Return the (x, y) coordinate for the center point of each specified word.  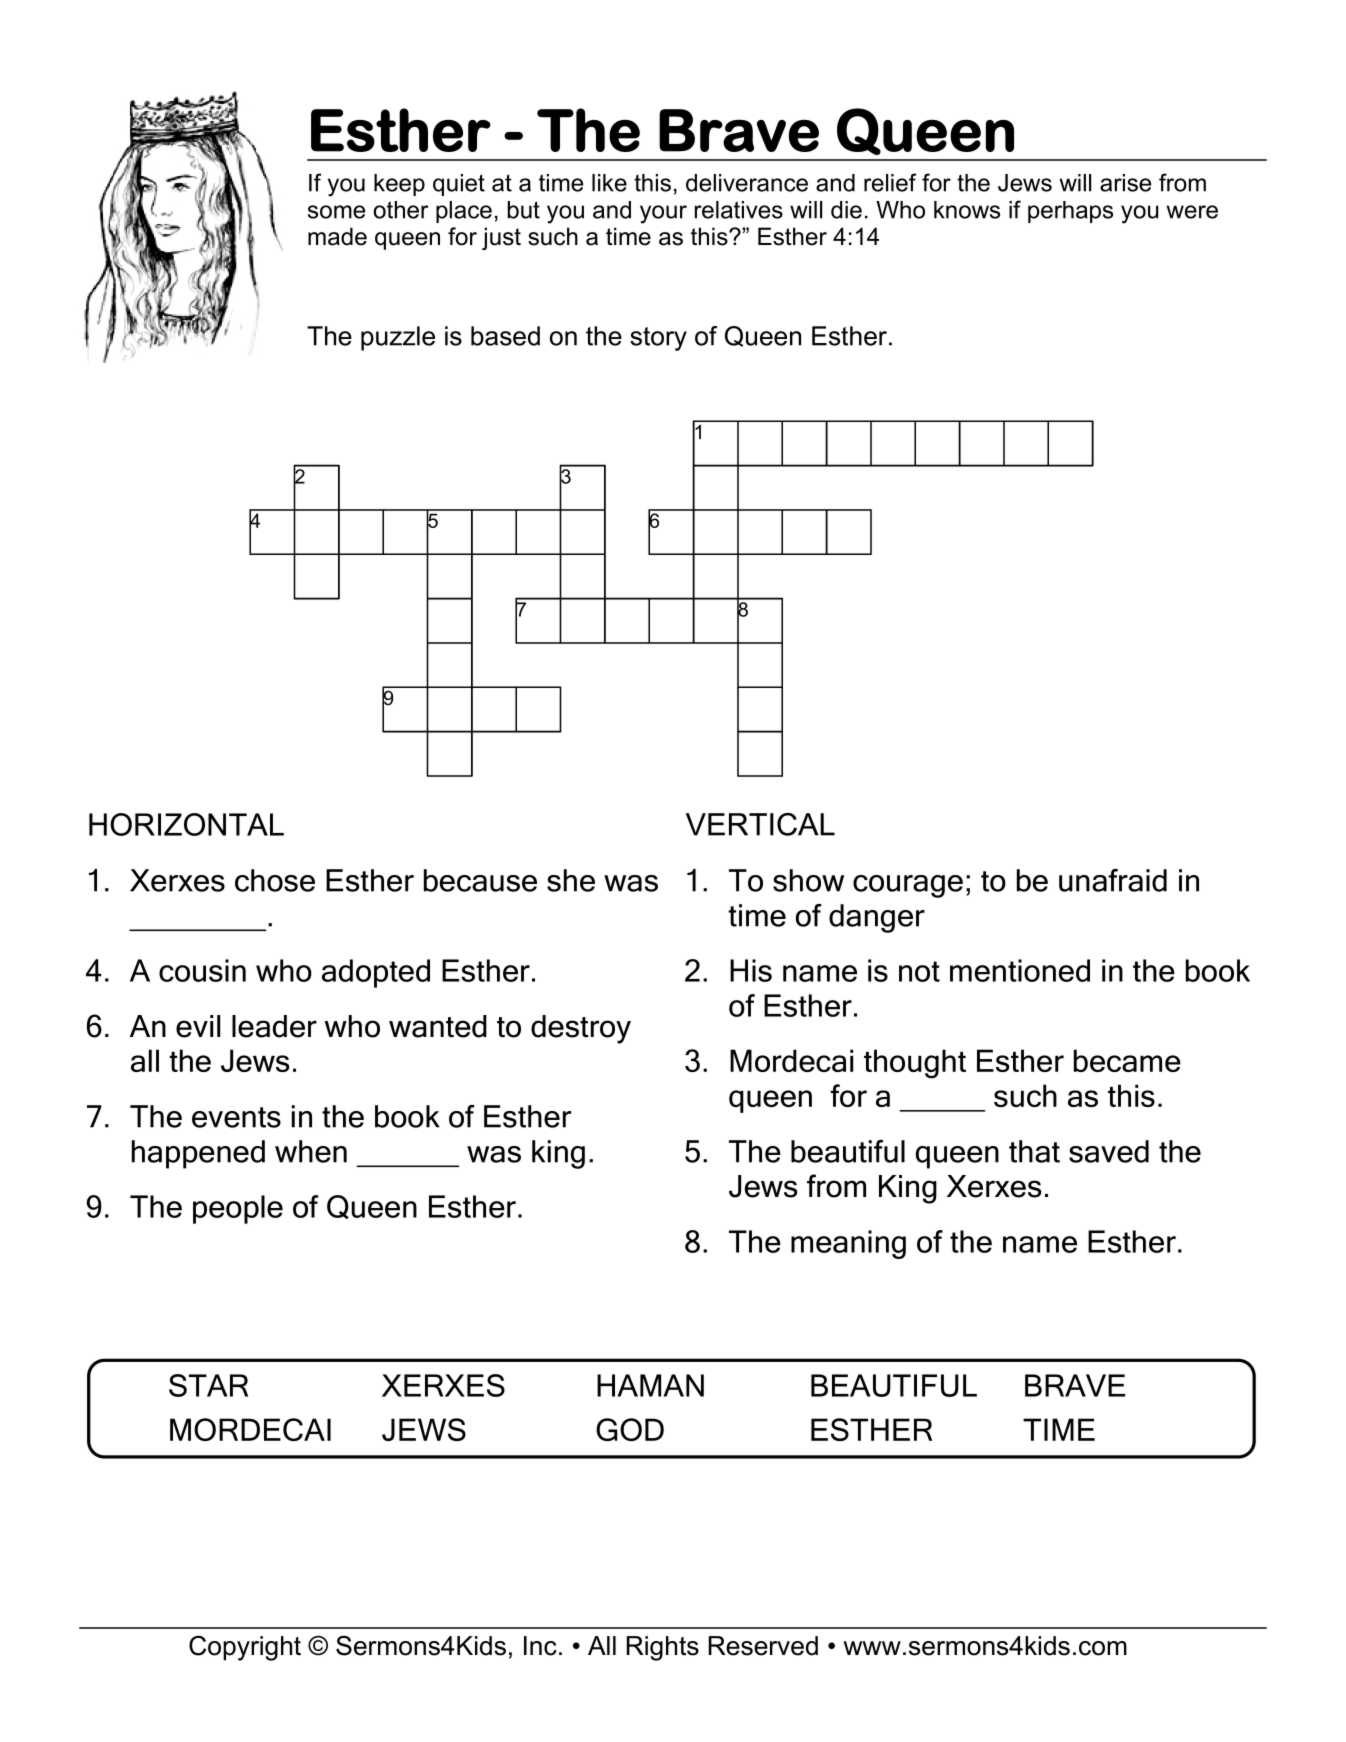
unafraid (1113, 880)
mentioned (1020, 970)
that (1034, 1151)
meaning (848, 1244)
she (571, 880)
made (337, 236)
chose (275, 880)
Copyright (245, 1648)
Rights (663, 1648)
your (663, 214)
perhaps (1070, 212)
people (238, 1209)
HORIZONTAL (186, 824)
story (658, 339)
